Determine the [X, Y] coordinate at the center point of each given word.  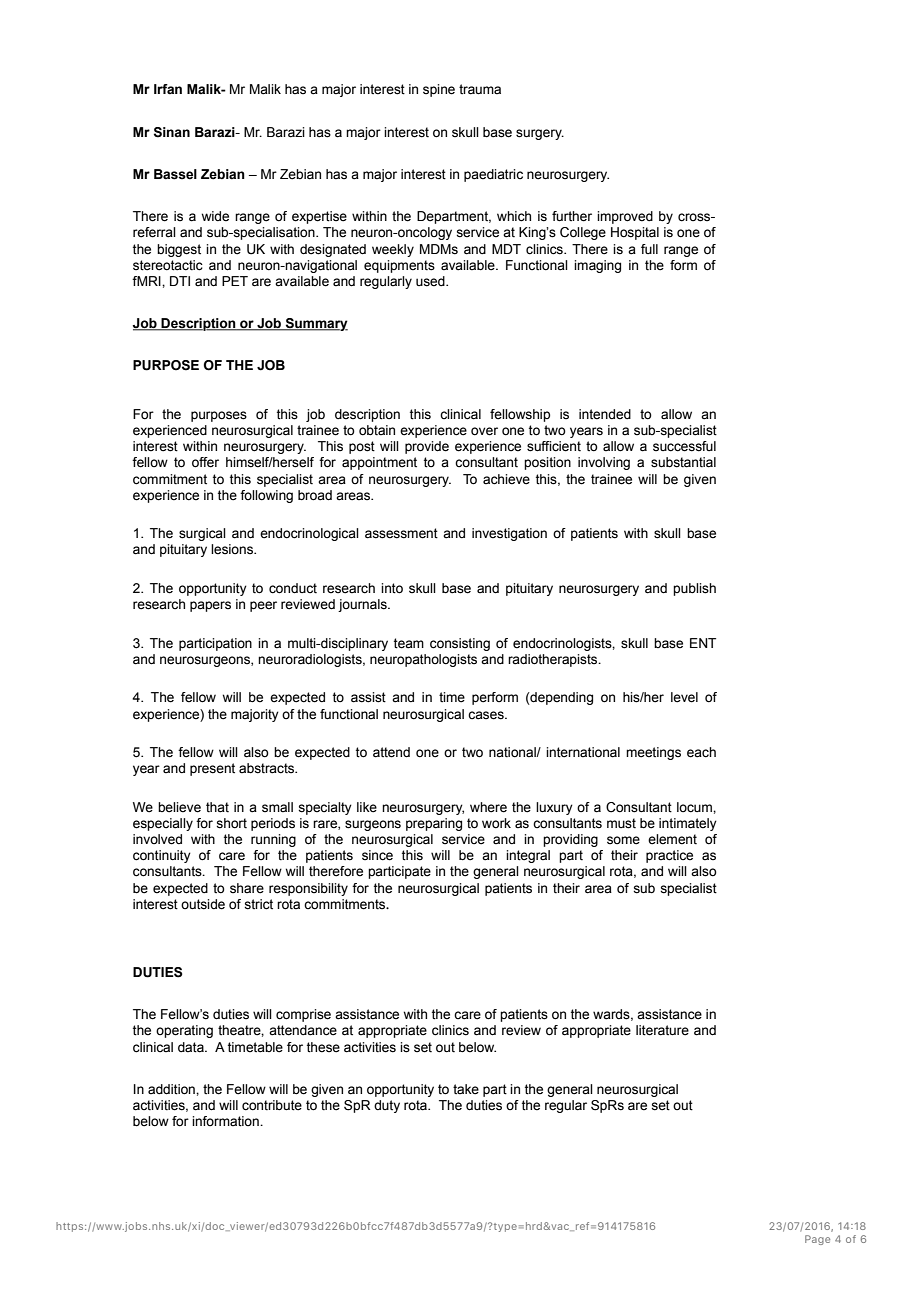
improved [625, 217]
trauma [480, 89]
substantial [683, 462]
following [266, 496]
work [496, 823]
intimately [688, 824]
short [231, 823]
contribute [272, 1105]
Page [817, 1240]
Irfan [168, 89]
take [466, 1089]
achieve [506, 479]
